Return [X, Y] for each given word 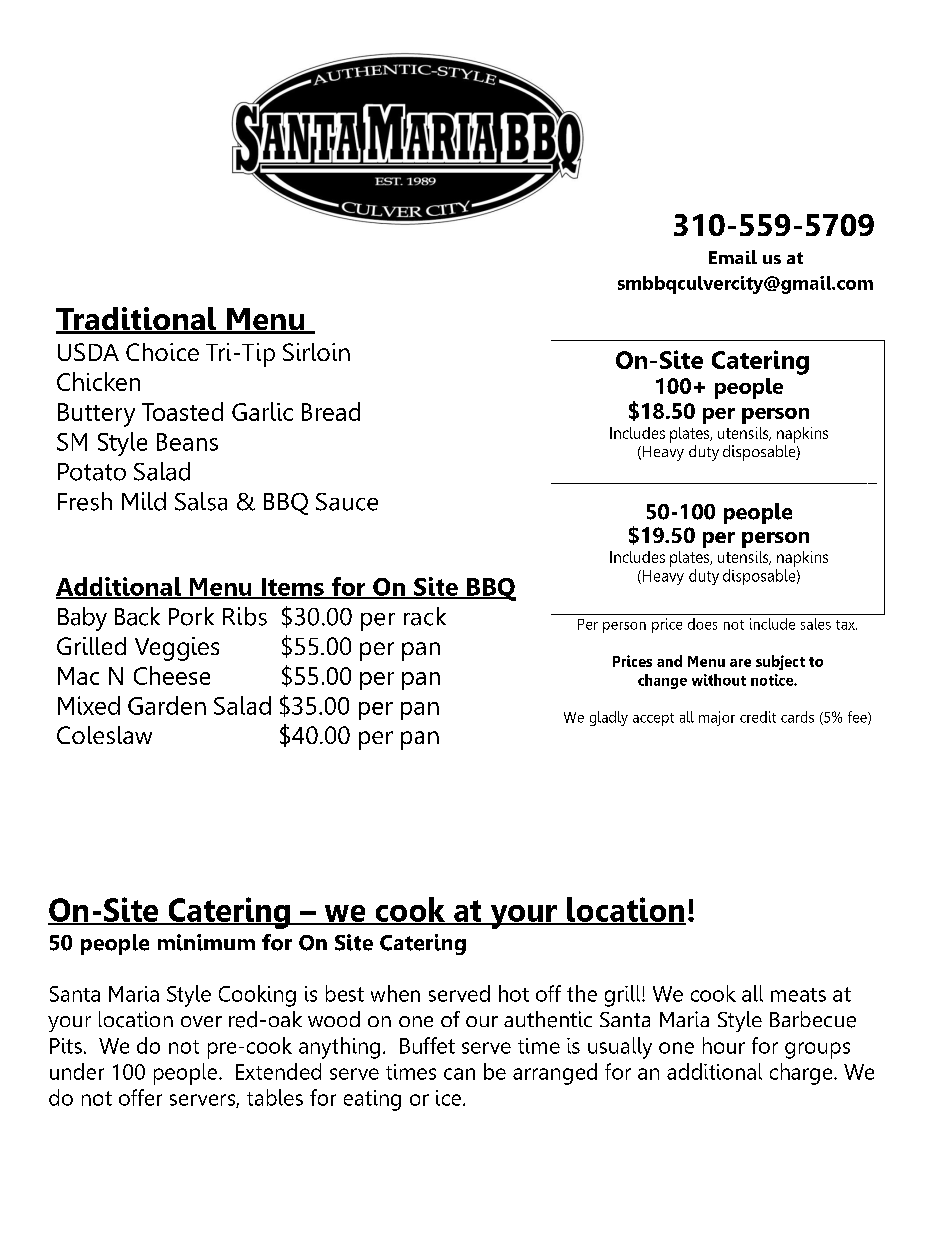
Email [733, 257]
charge [802, 1074]
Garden [167, 705]
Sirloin [316, 352]
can [459, 1074]
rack [425, 616]
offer [140, 1097]
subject [780, 662]
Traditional [137, 320]
